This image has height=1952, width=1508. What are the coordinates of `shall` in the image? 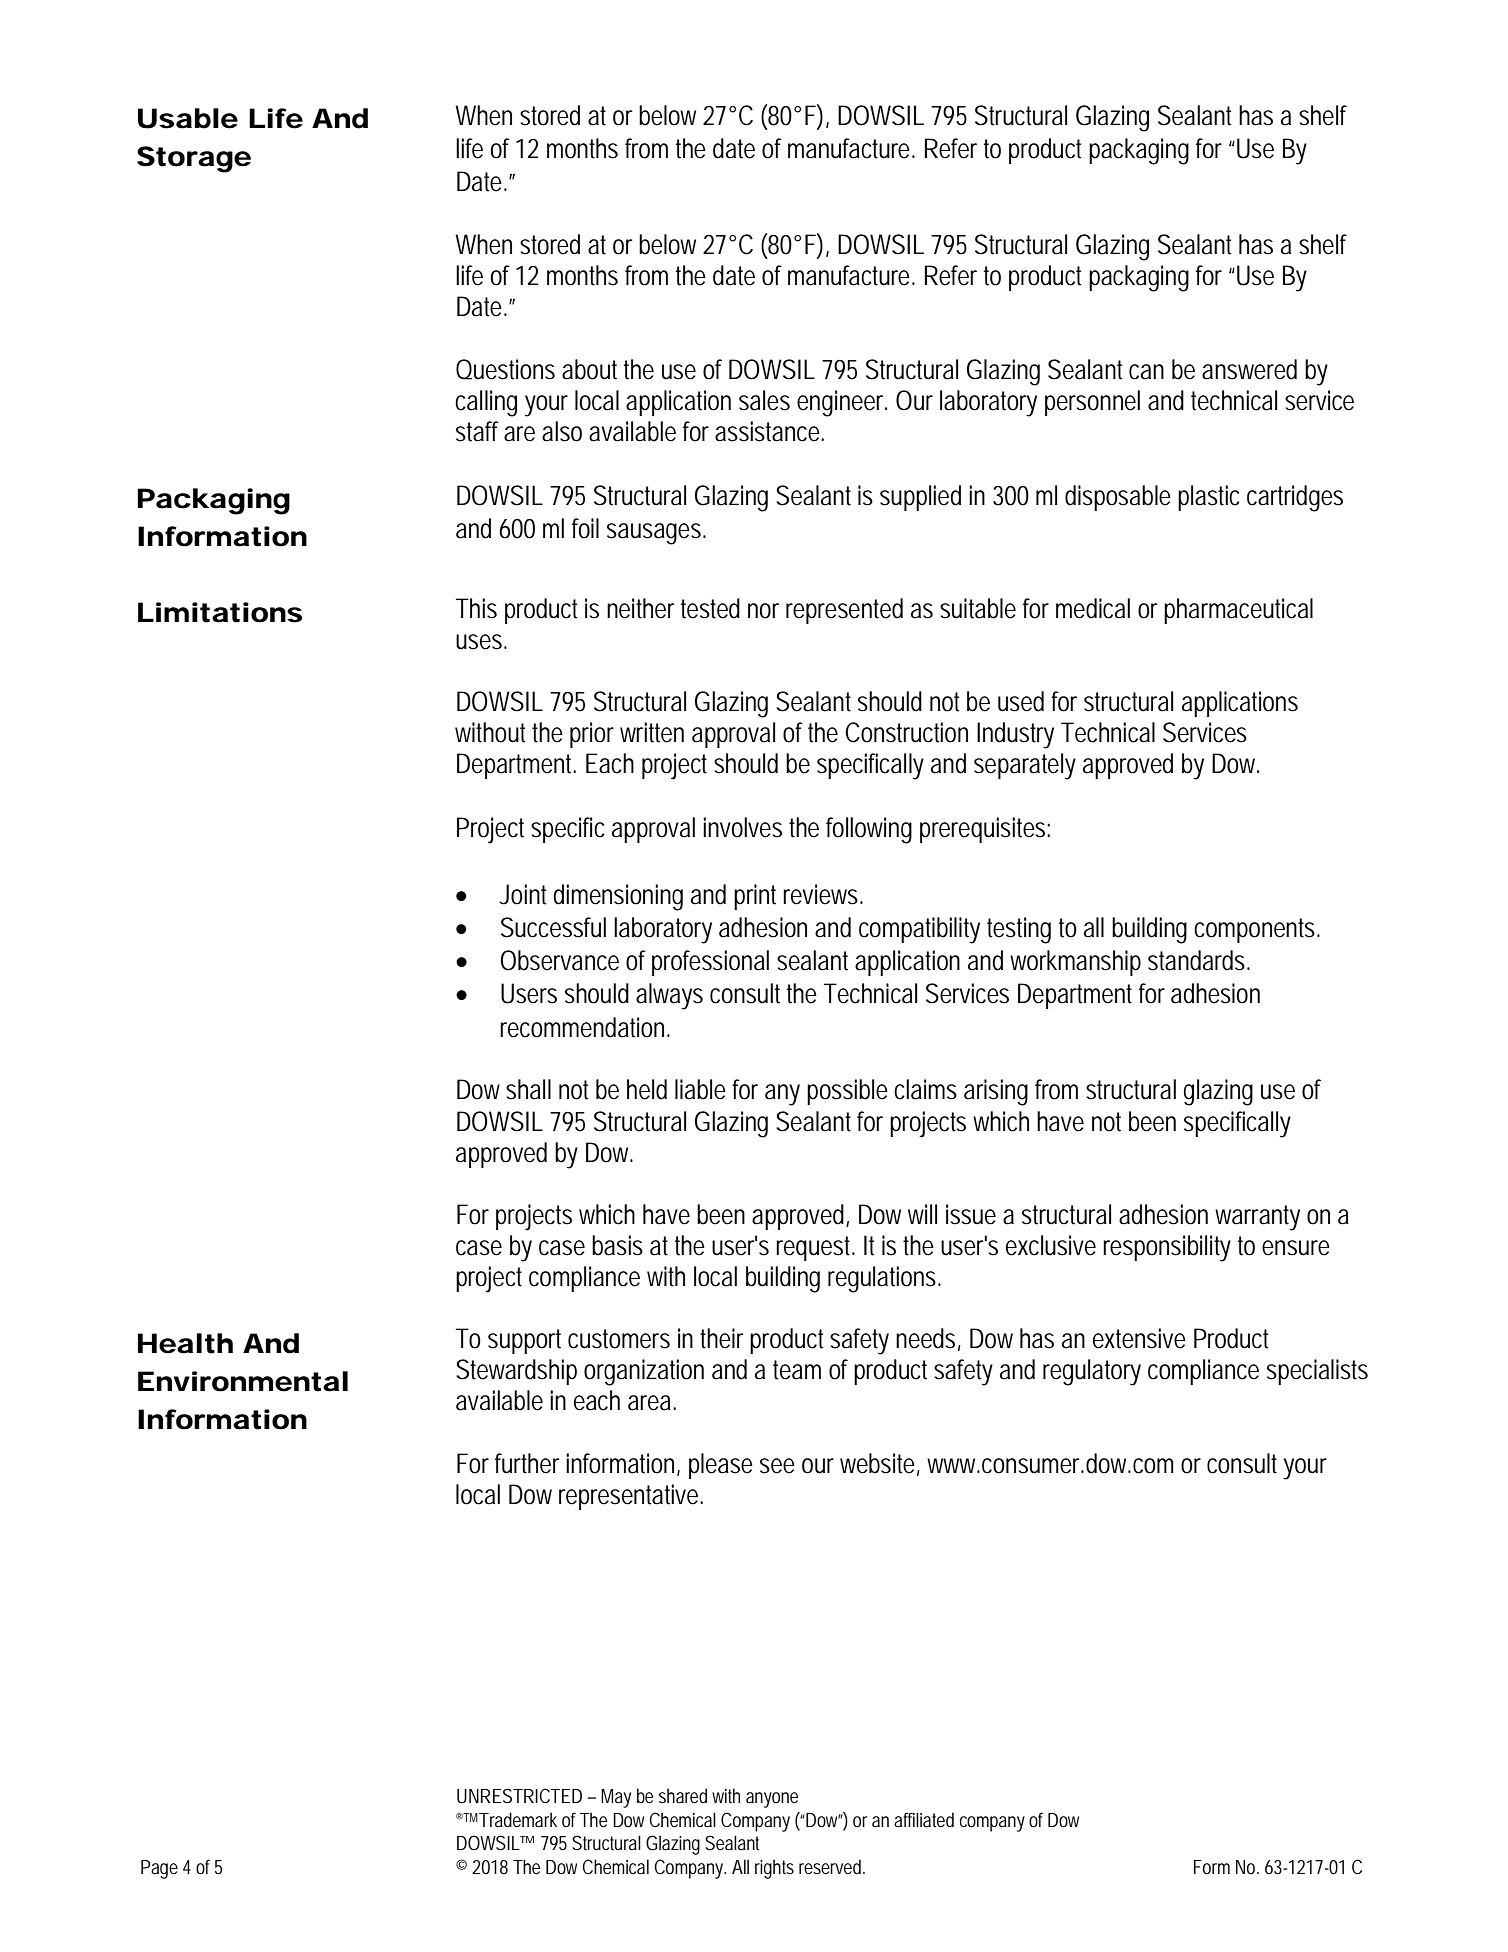 It's located at (528, 1089).
